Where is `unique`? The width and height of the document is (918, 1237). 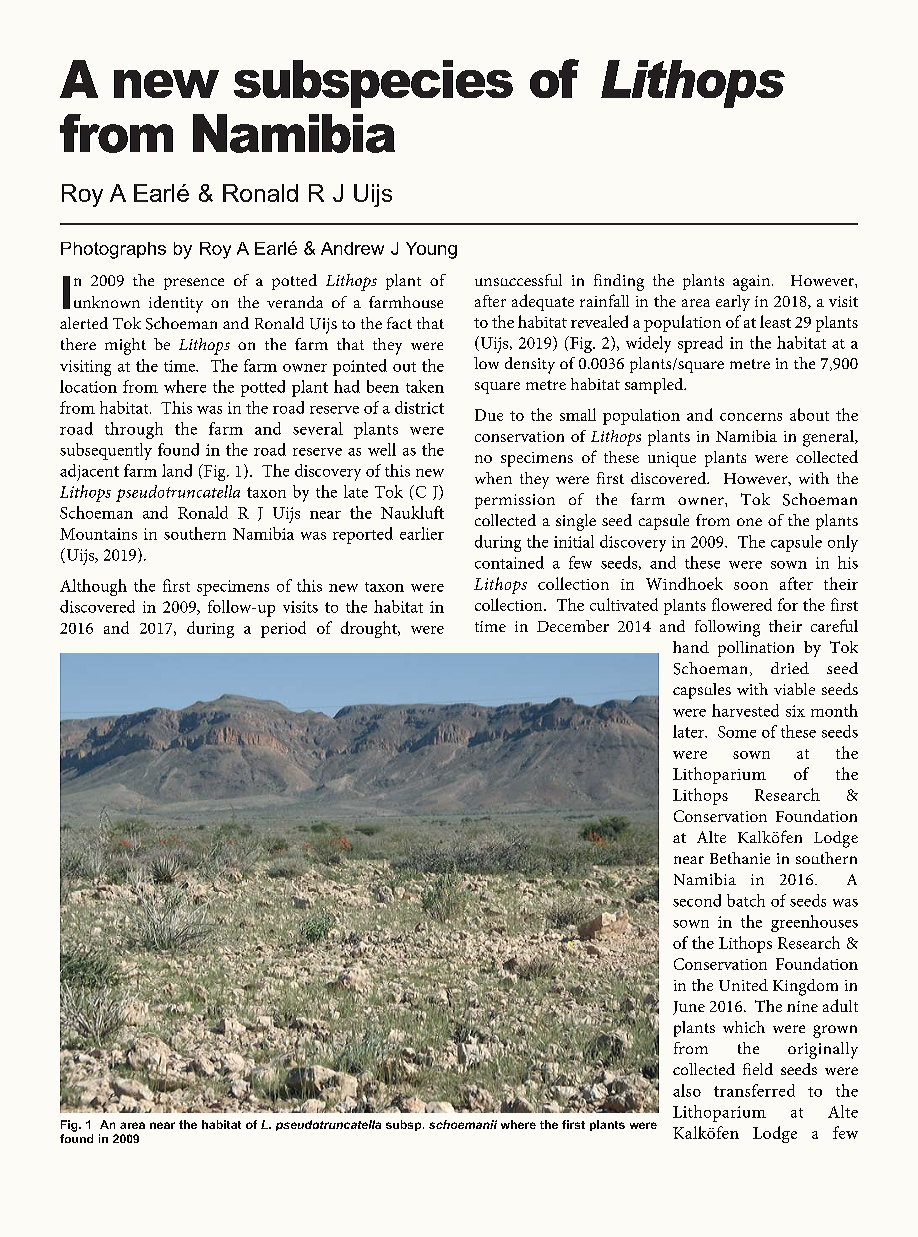
unique is located at coordinates (672, 459).
